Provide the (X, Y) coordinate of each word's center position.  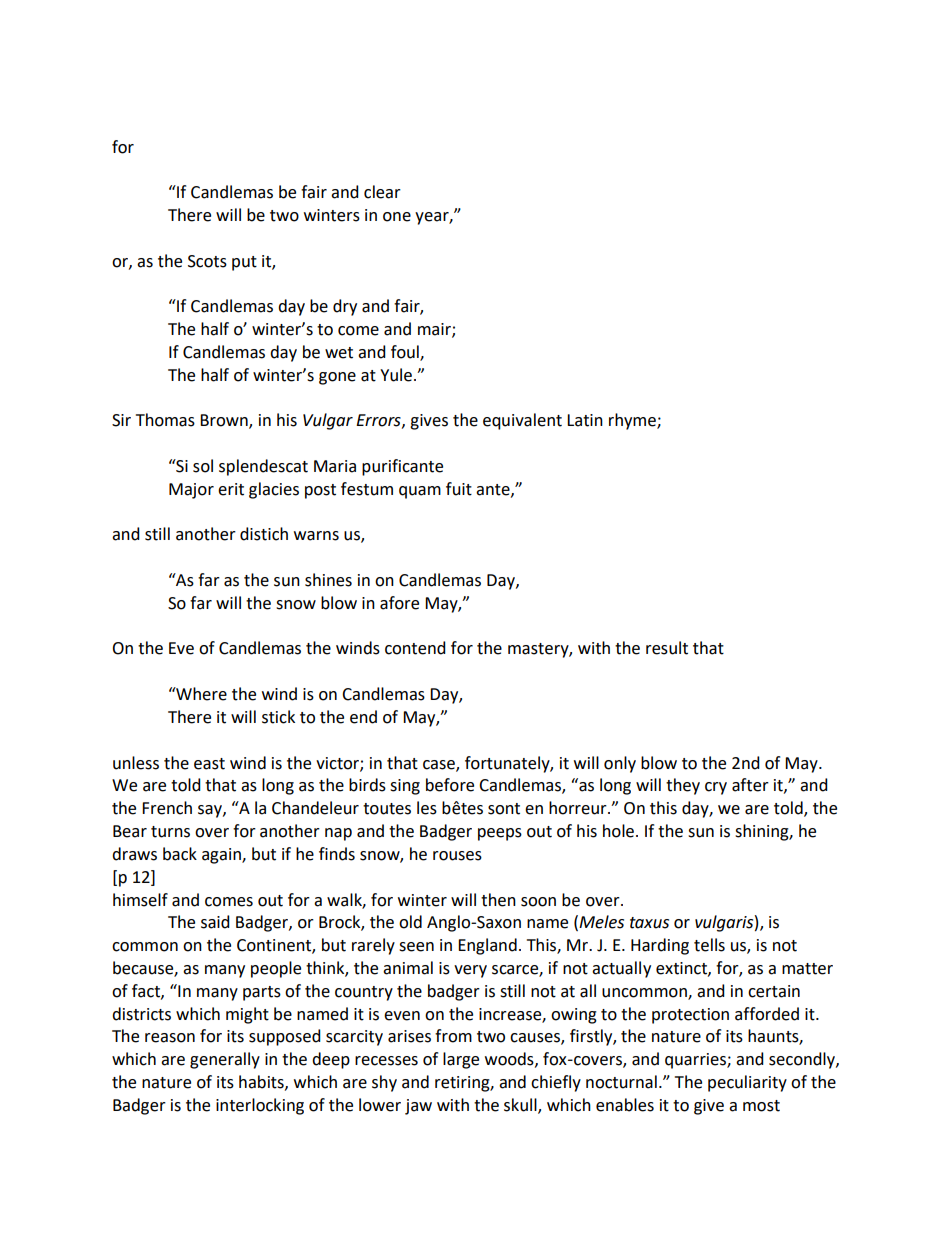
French (167, 808)
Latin (585, 420)
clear (382, 192)
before (450, 785)
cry (716, 788)
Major (191, 491)
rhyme (633, 421)
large (461, 1060)
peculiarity (747, 1083)
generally (225, 1060)
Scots (207, 261)
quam (420, 492)
